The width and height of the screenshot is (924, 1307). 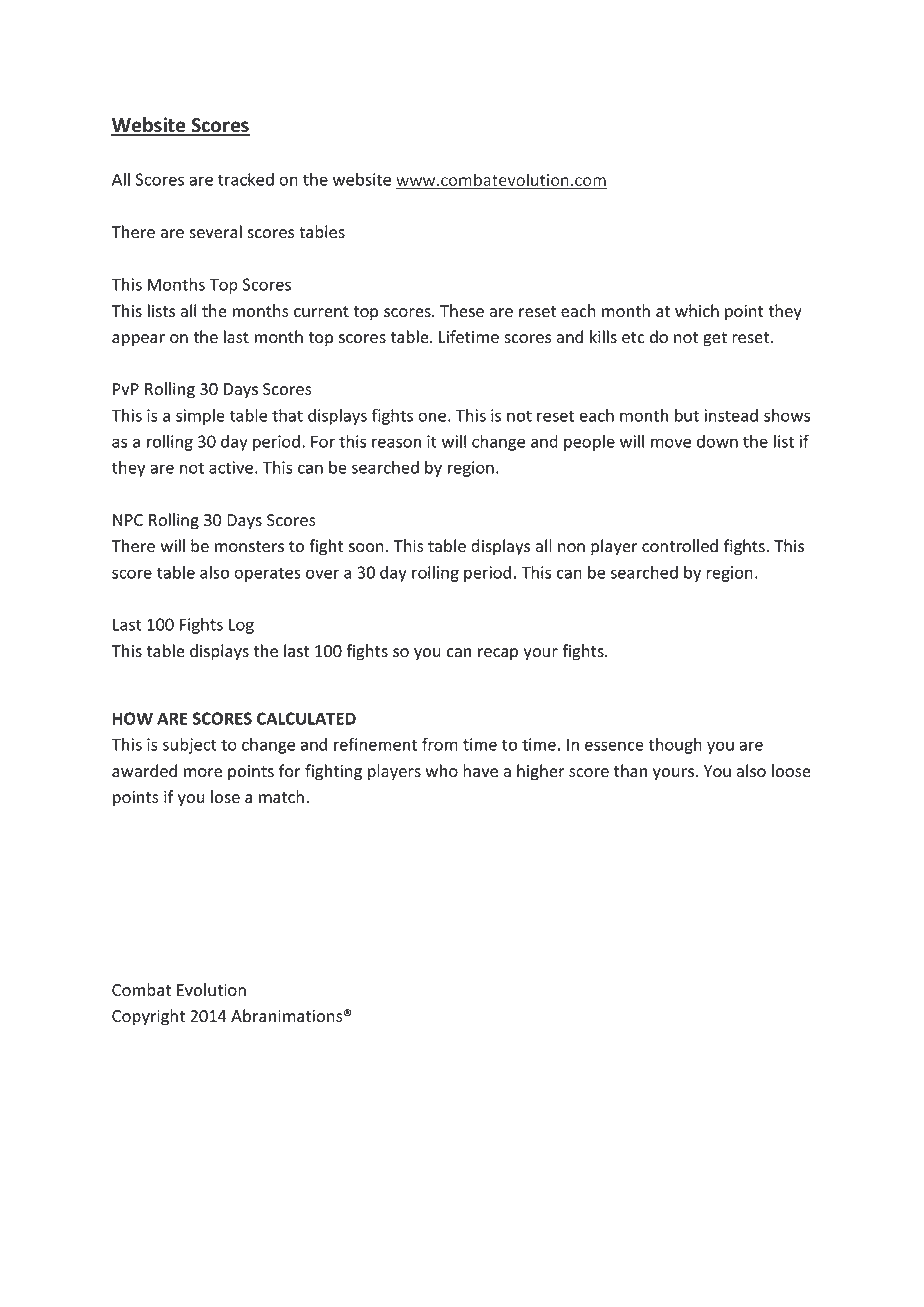 What do you see at coordinates (396, 443) in the screenshot?
I see `reason` at bounding box center [396, 443].
